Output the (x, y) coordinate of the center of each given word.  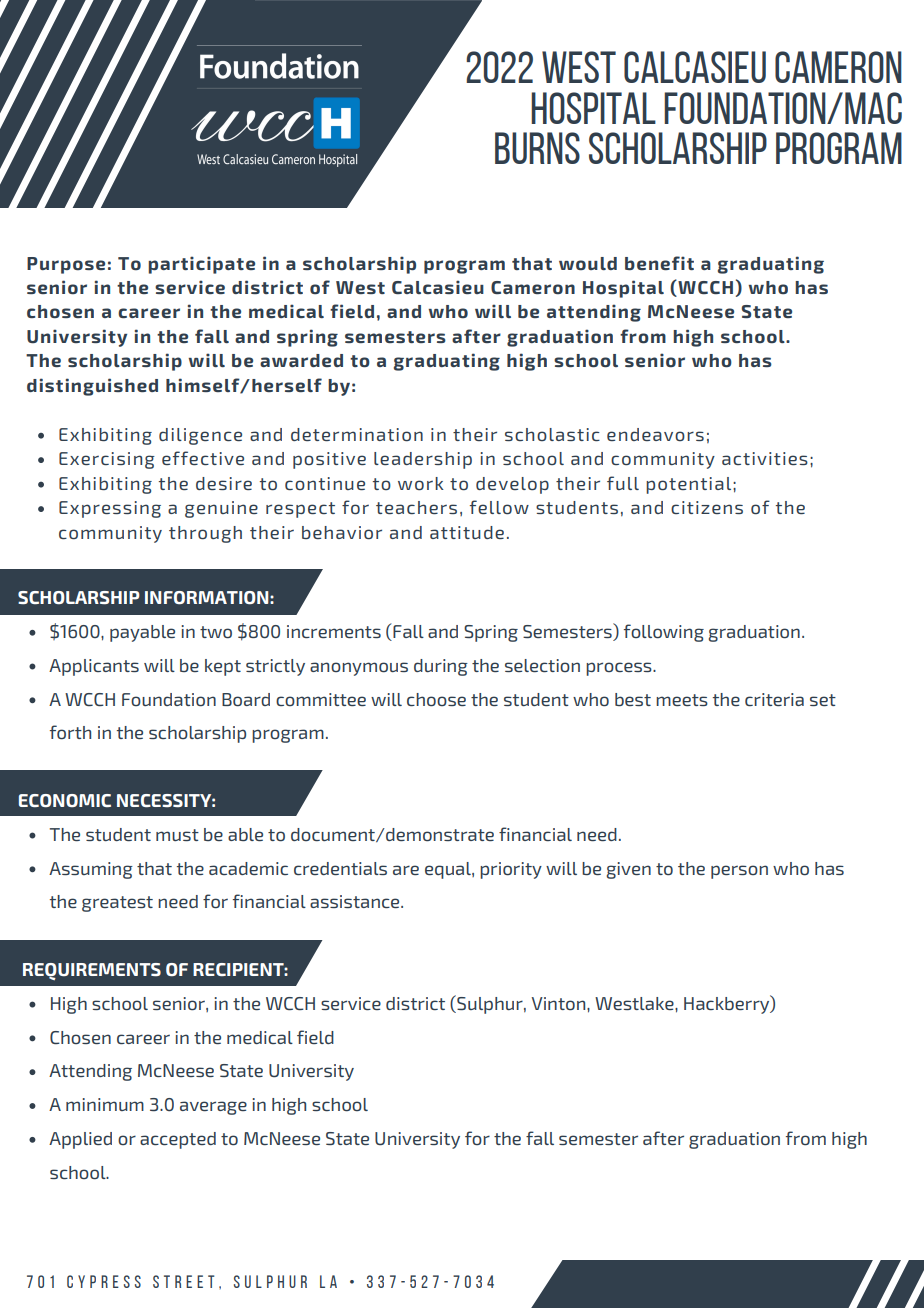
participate (201, 265)
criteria (774, 699)
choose (436, 700)
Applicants (94, 667)
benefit (659, 263)
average (213, 1108)
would (588, 264)
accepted (178, 1140)
